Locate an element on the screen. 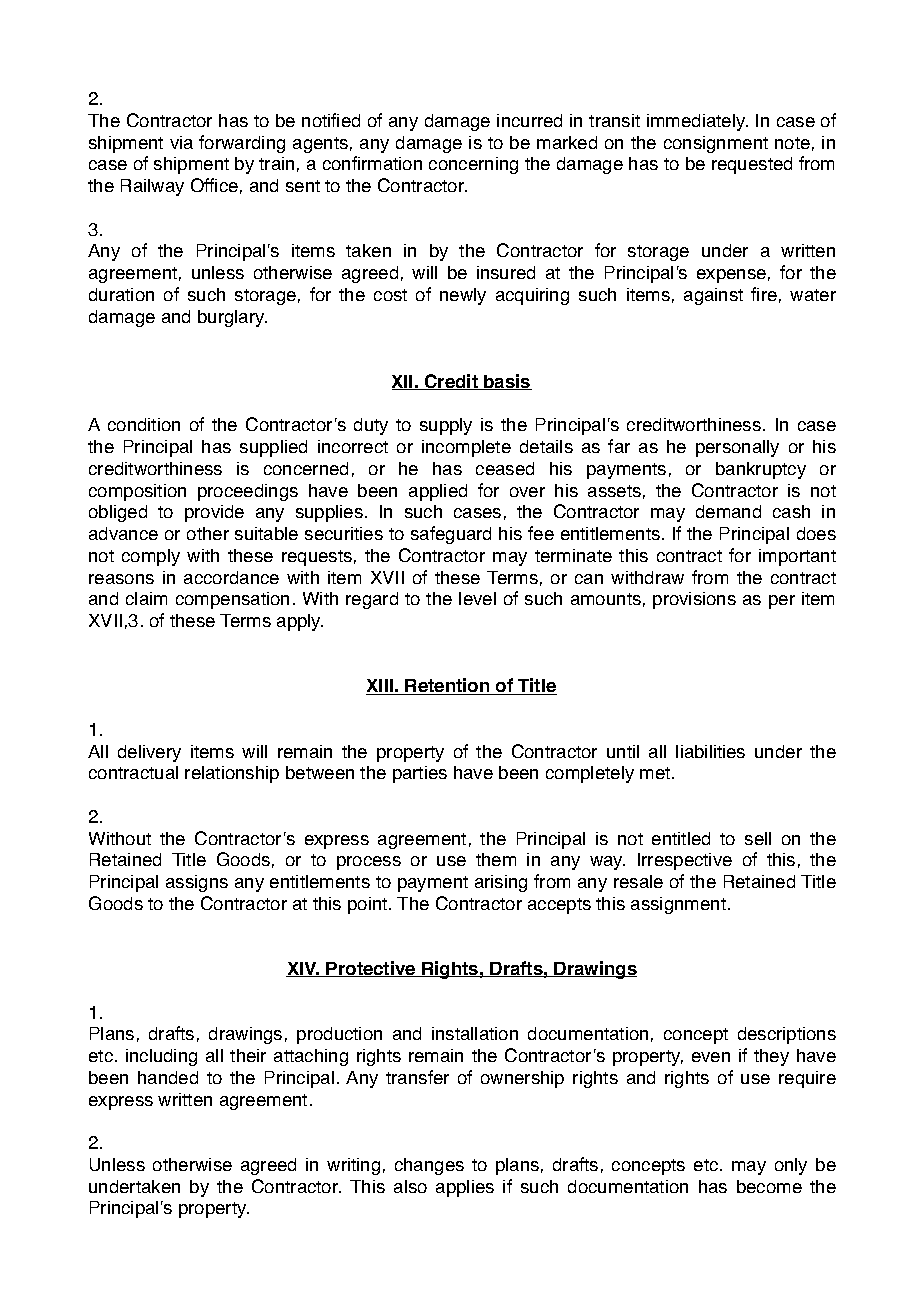 This screenshot has width=924, height=1308. consignment is located at coordinates (716, 144).
